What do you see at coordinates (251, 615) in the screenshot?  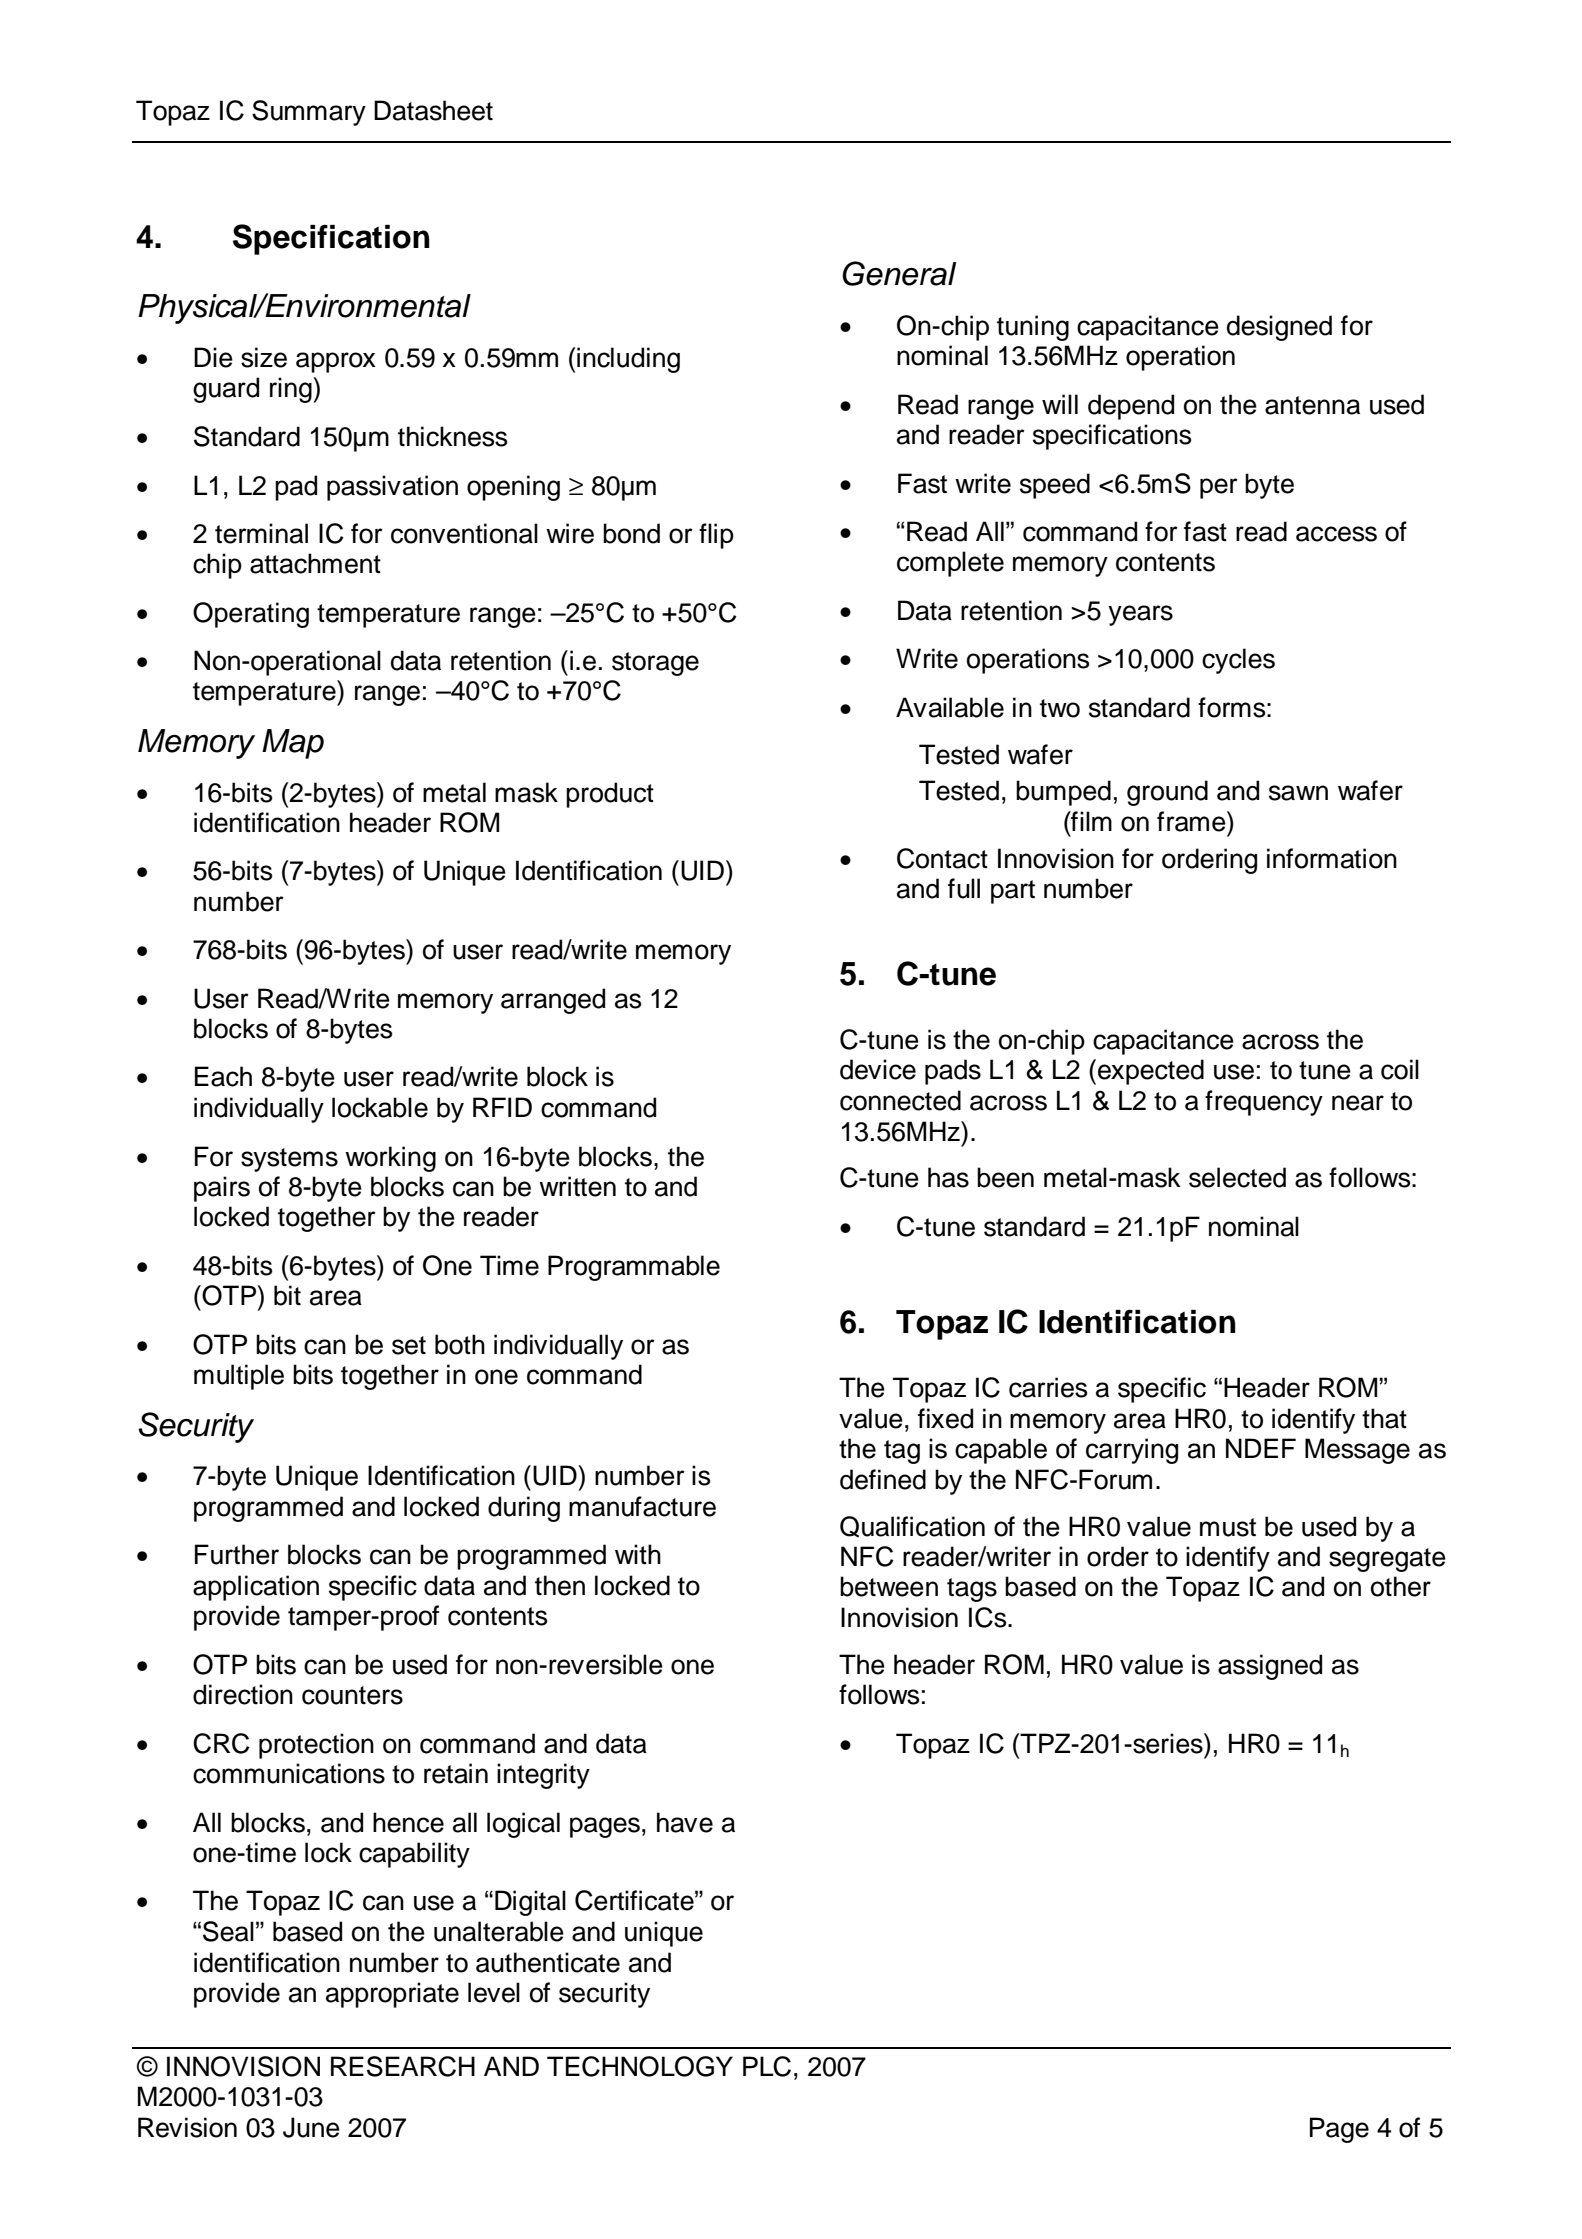 I see `Operating` at bounding box center [251, 615].
